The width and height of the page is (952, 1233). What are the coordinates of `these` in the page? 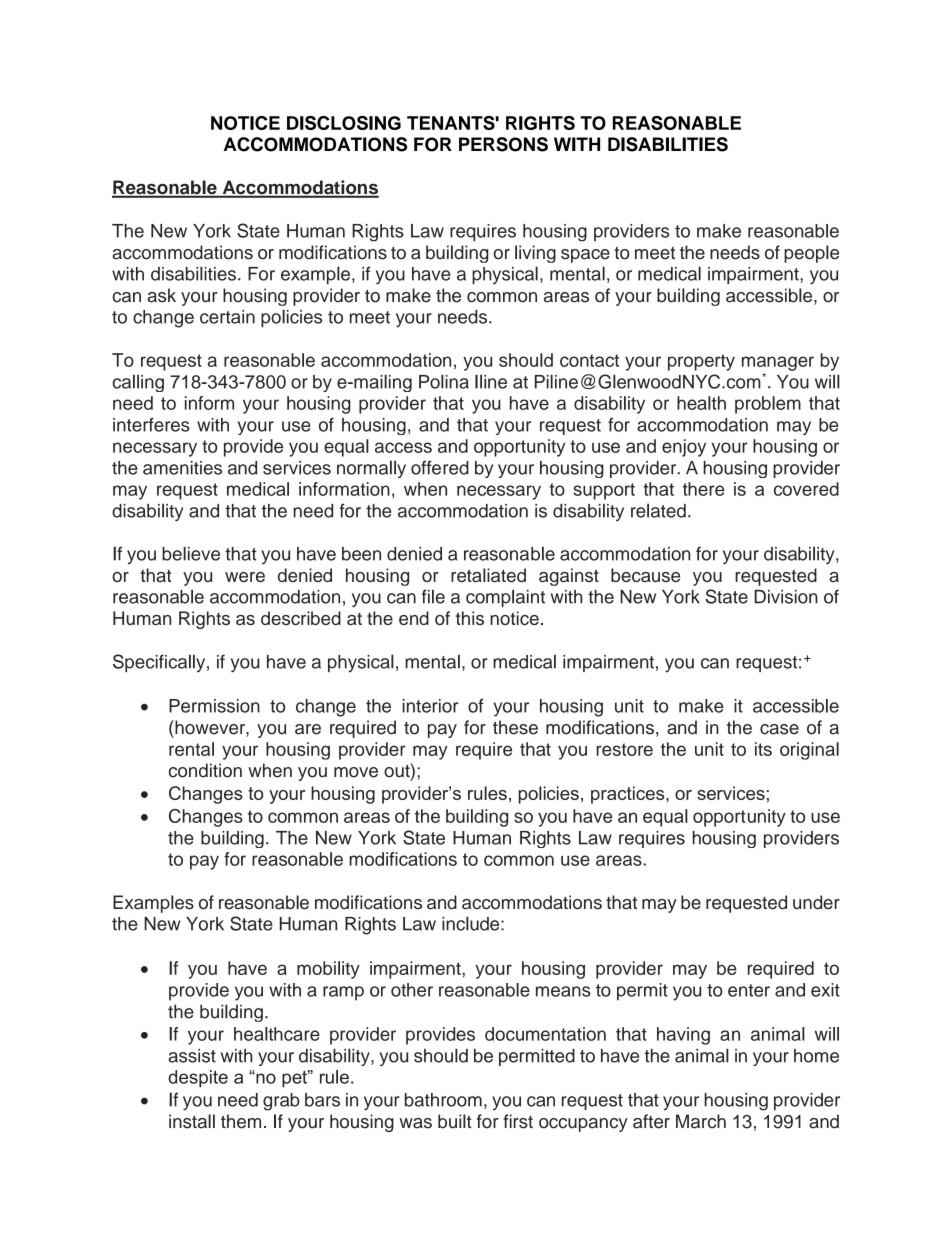 It's located at (515, 727).
